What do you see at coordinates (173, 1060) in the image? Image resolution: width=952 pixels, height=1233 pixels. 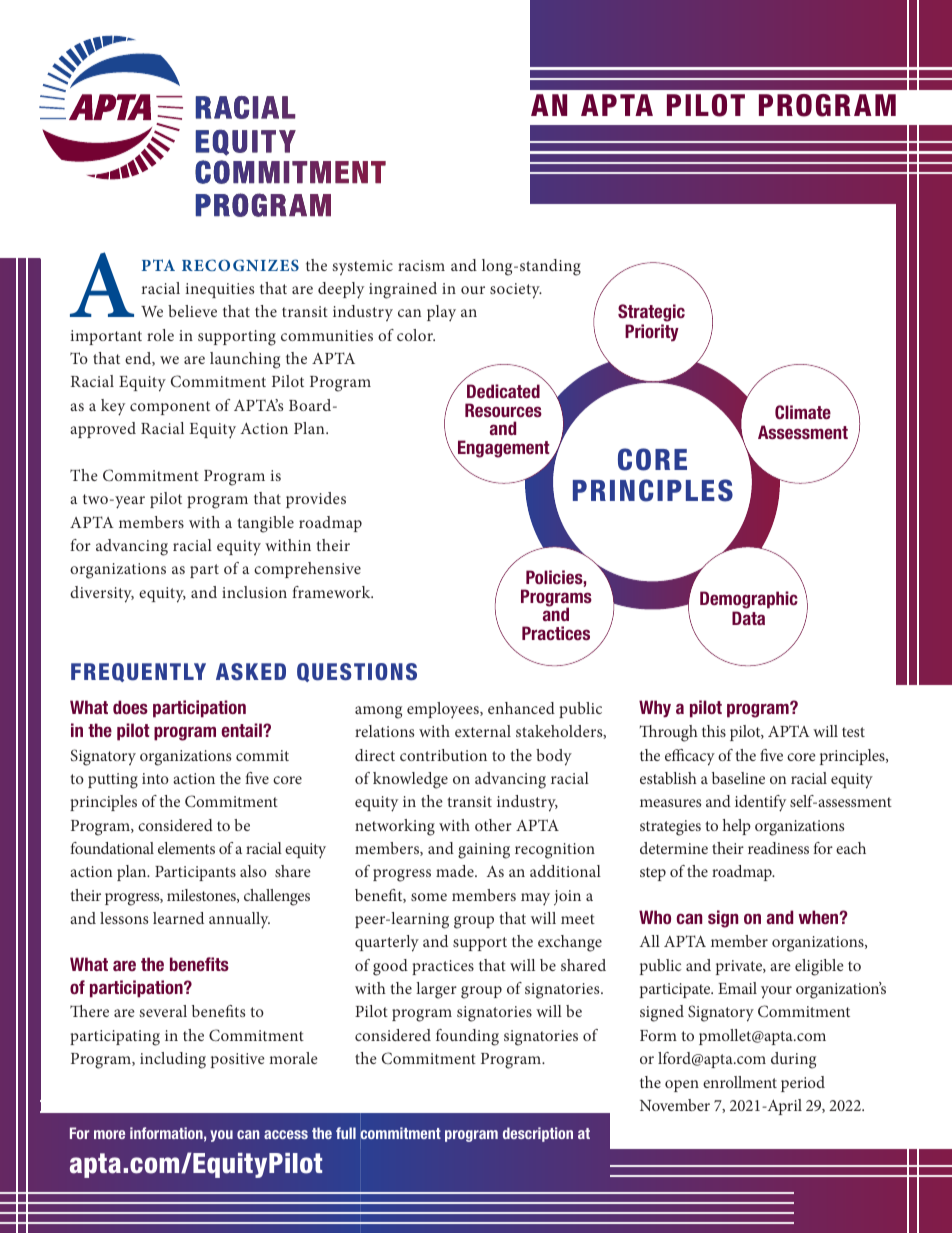 I see `including` at bounding box center [173, 1060].
